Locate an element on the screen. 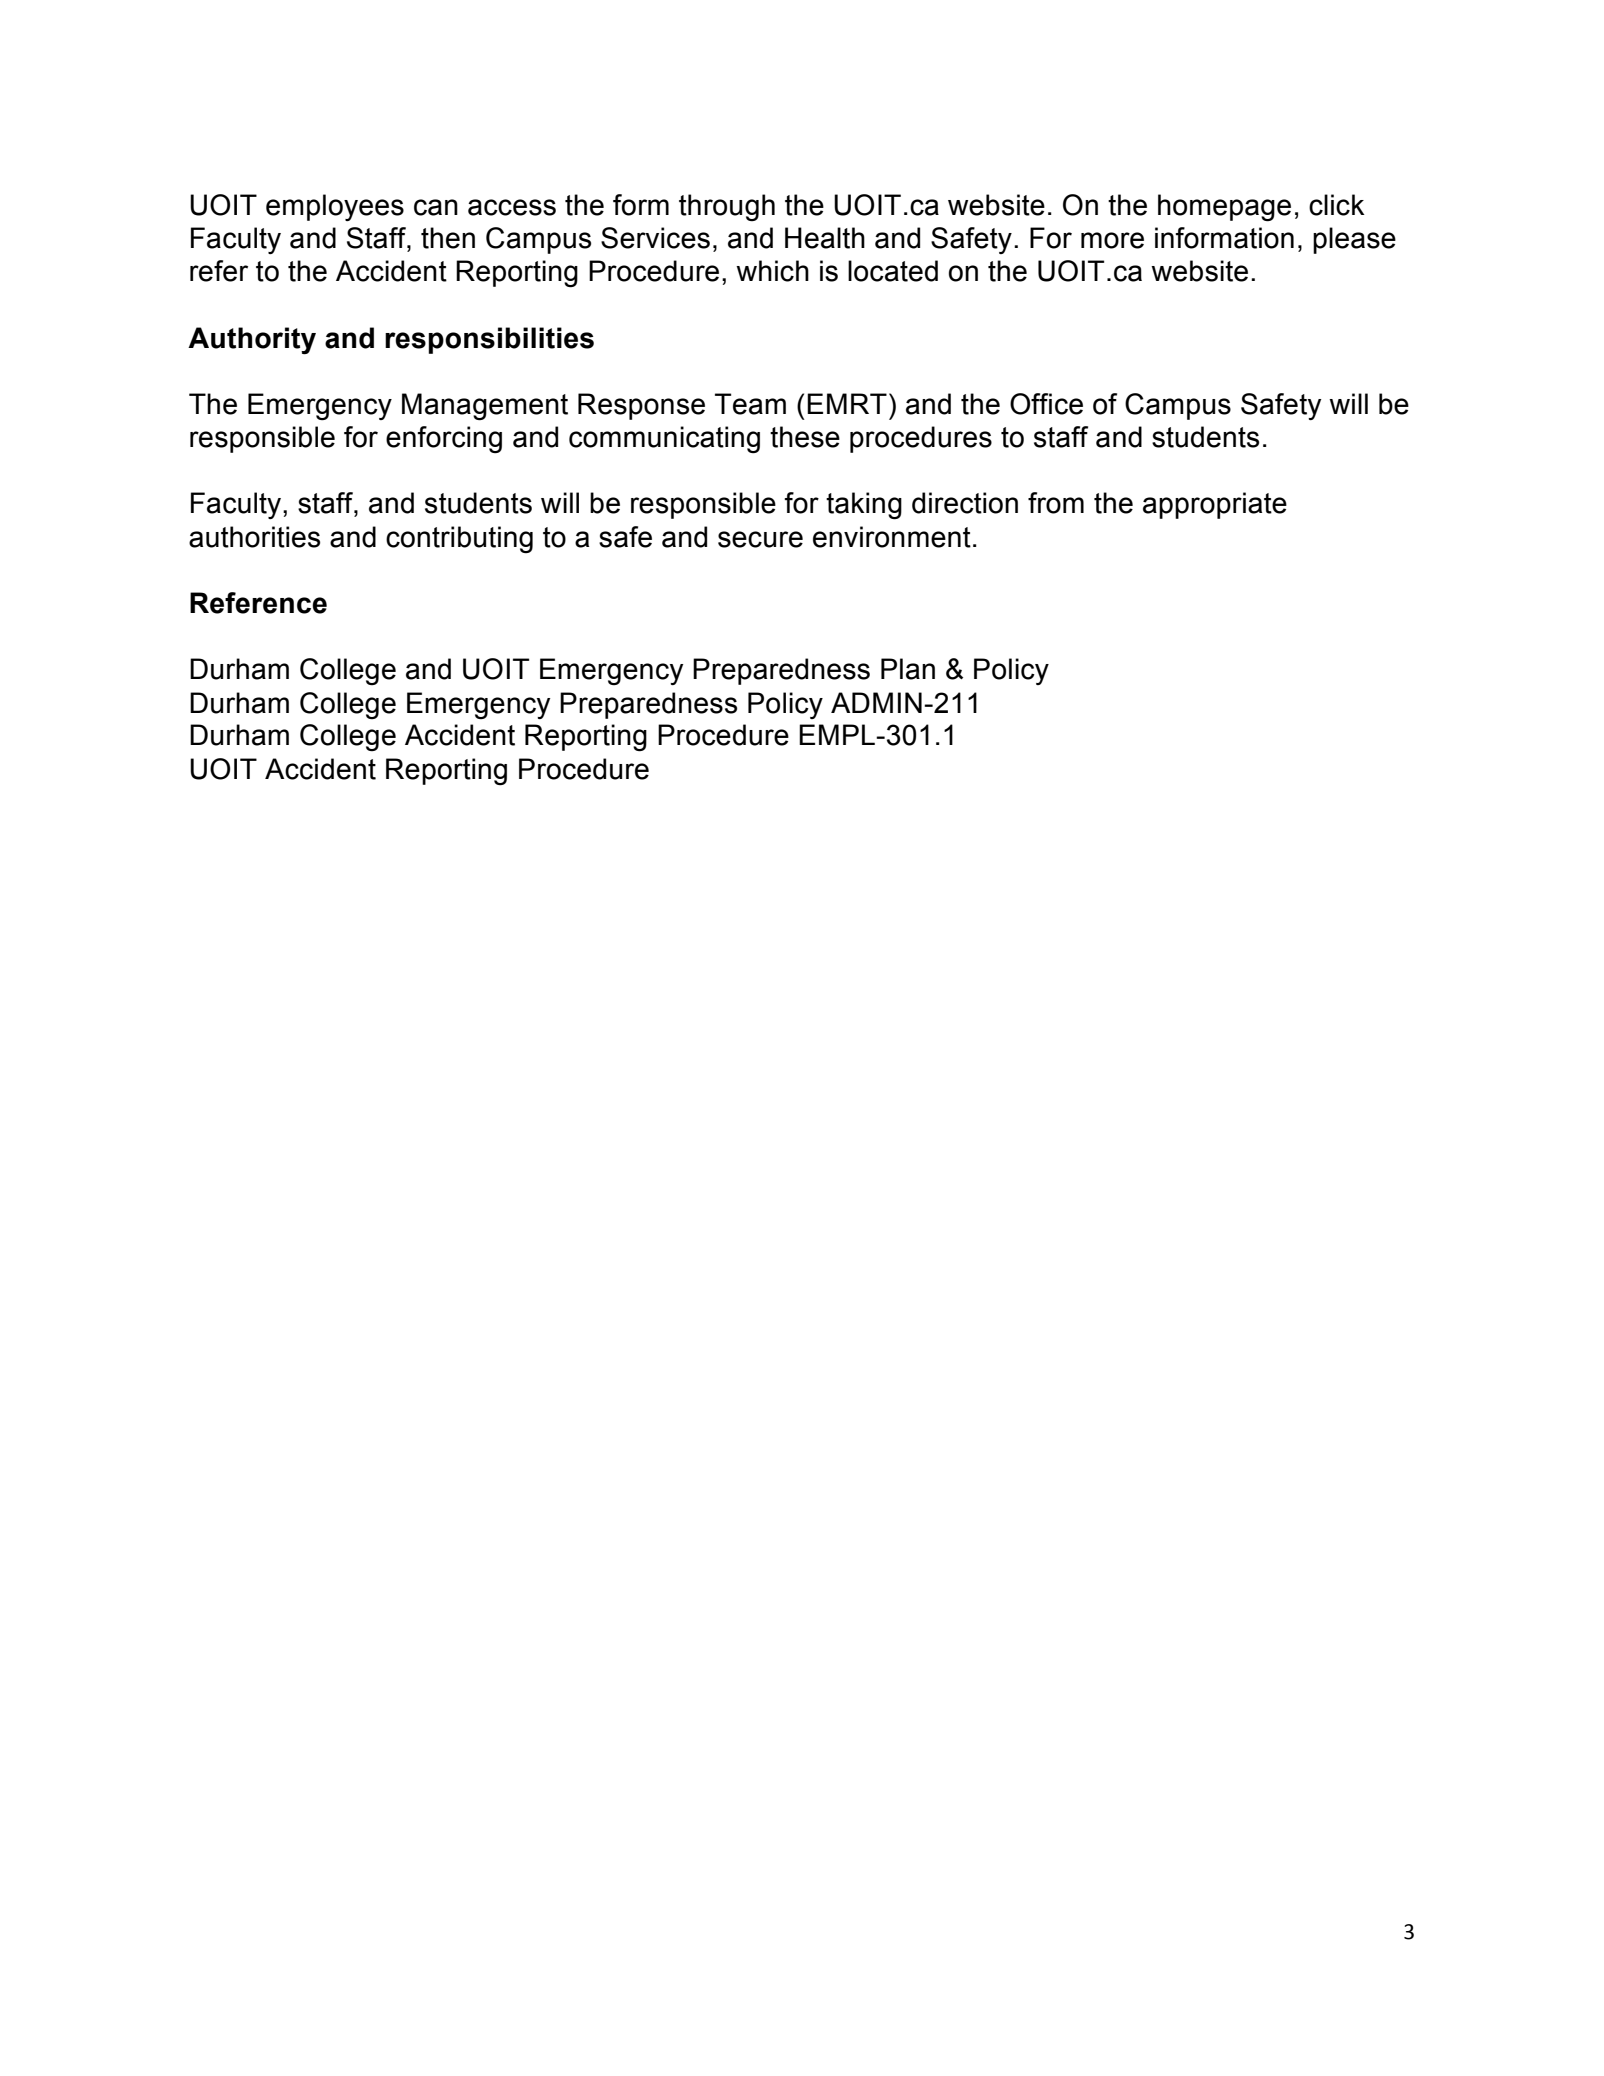  Health is located at coordinates (825, 238).
